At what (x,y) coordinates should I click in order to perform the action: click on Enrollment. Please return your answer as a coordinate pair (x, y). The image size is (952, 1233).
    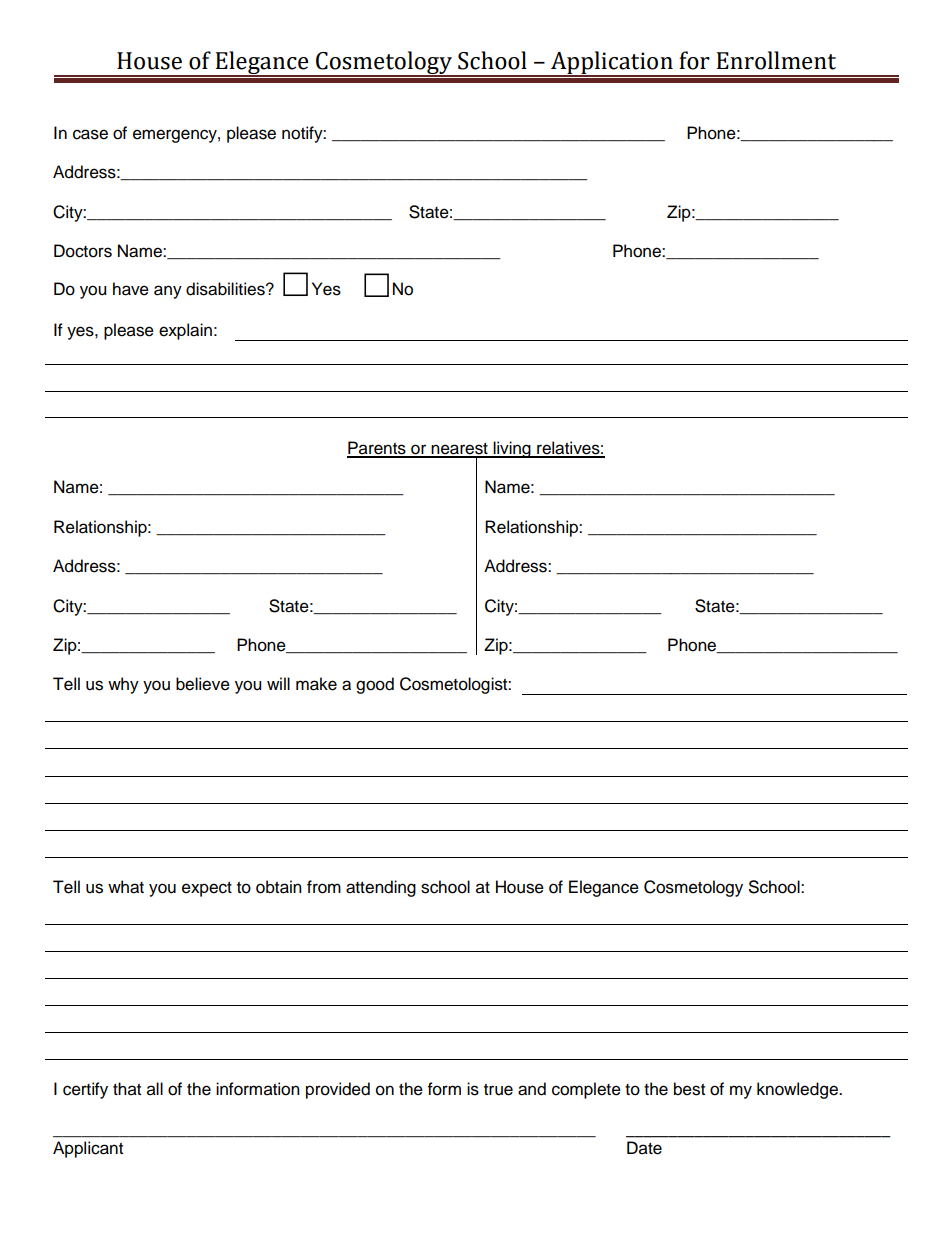
    Looking at the image, I should click on (776, 60).
